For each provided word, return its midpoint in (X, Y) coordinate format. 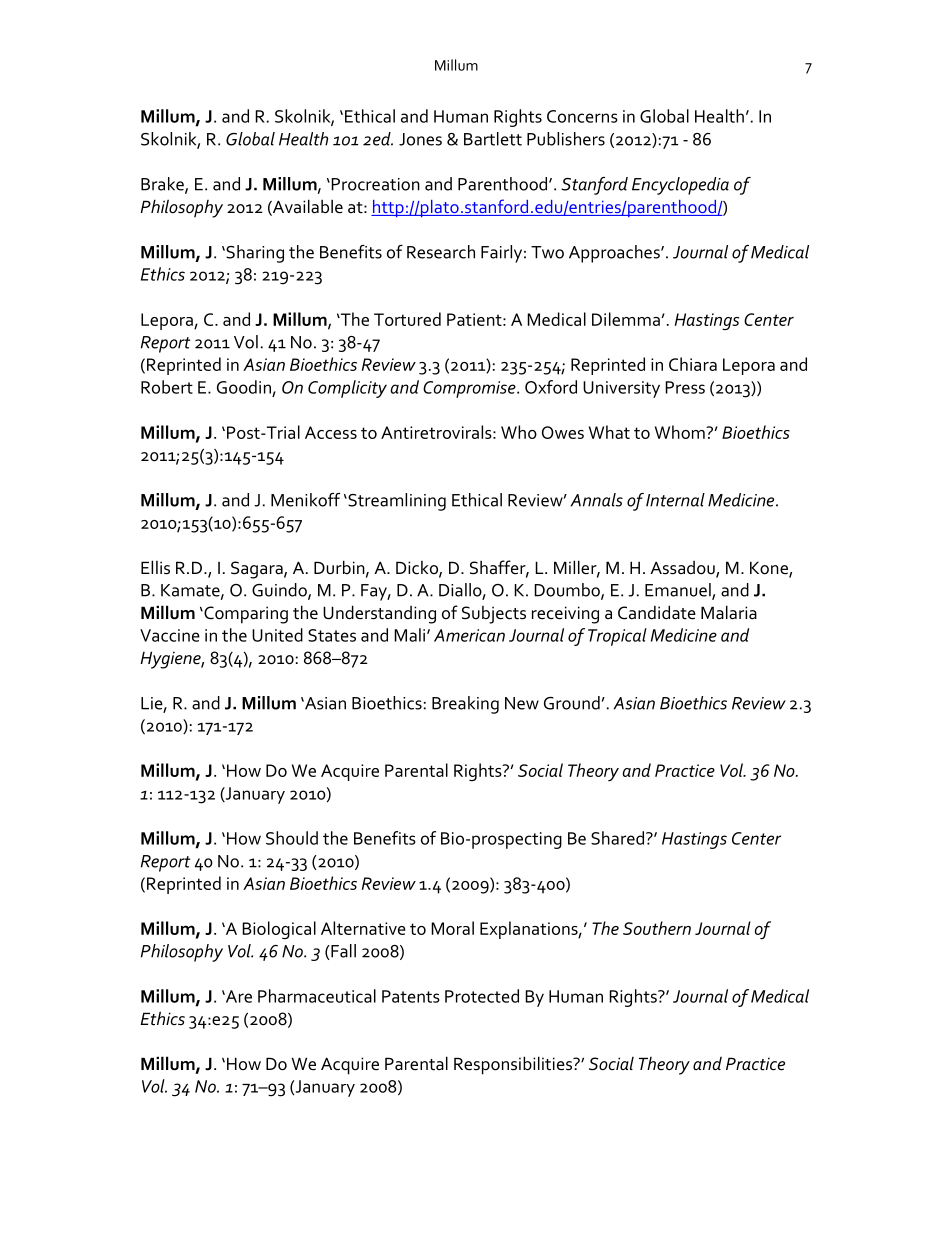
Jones (420, 139)
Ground (572, 703)
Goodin (244, 387)
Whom (681, 432)
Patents (411, 996)
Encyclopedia (680, 186)
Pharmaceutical (317, 996)
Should (292, 838)
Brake (163, 185)
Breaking (465, 705)
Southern (657, 928)
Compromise (470, 389)
